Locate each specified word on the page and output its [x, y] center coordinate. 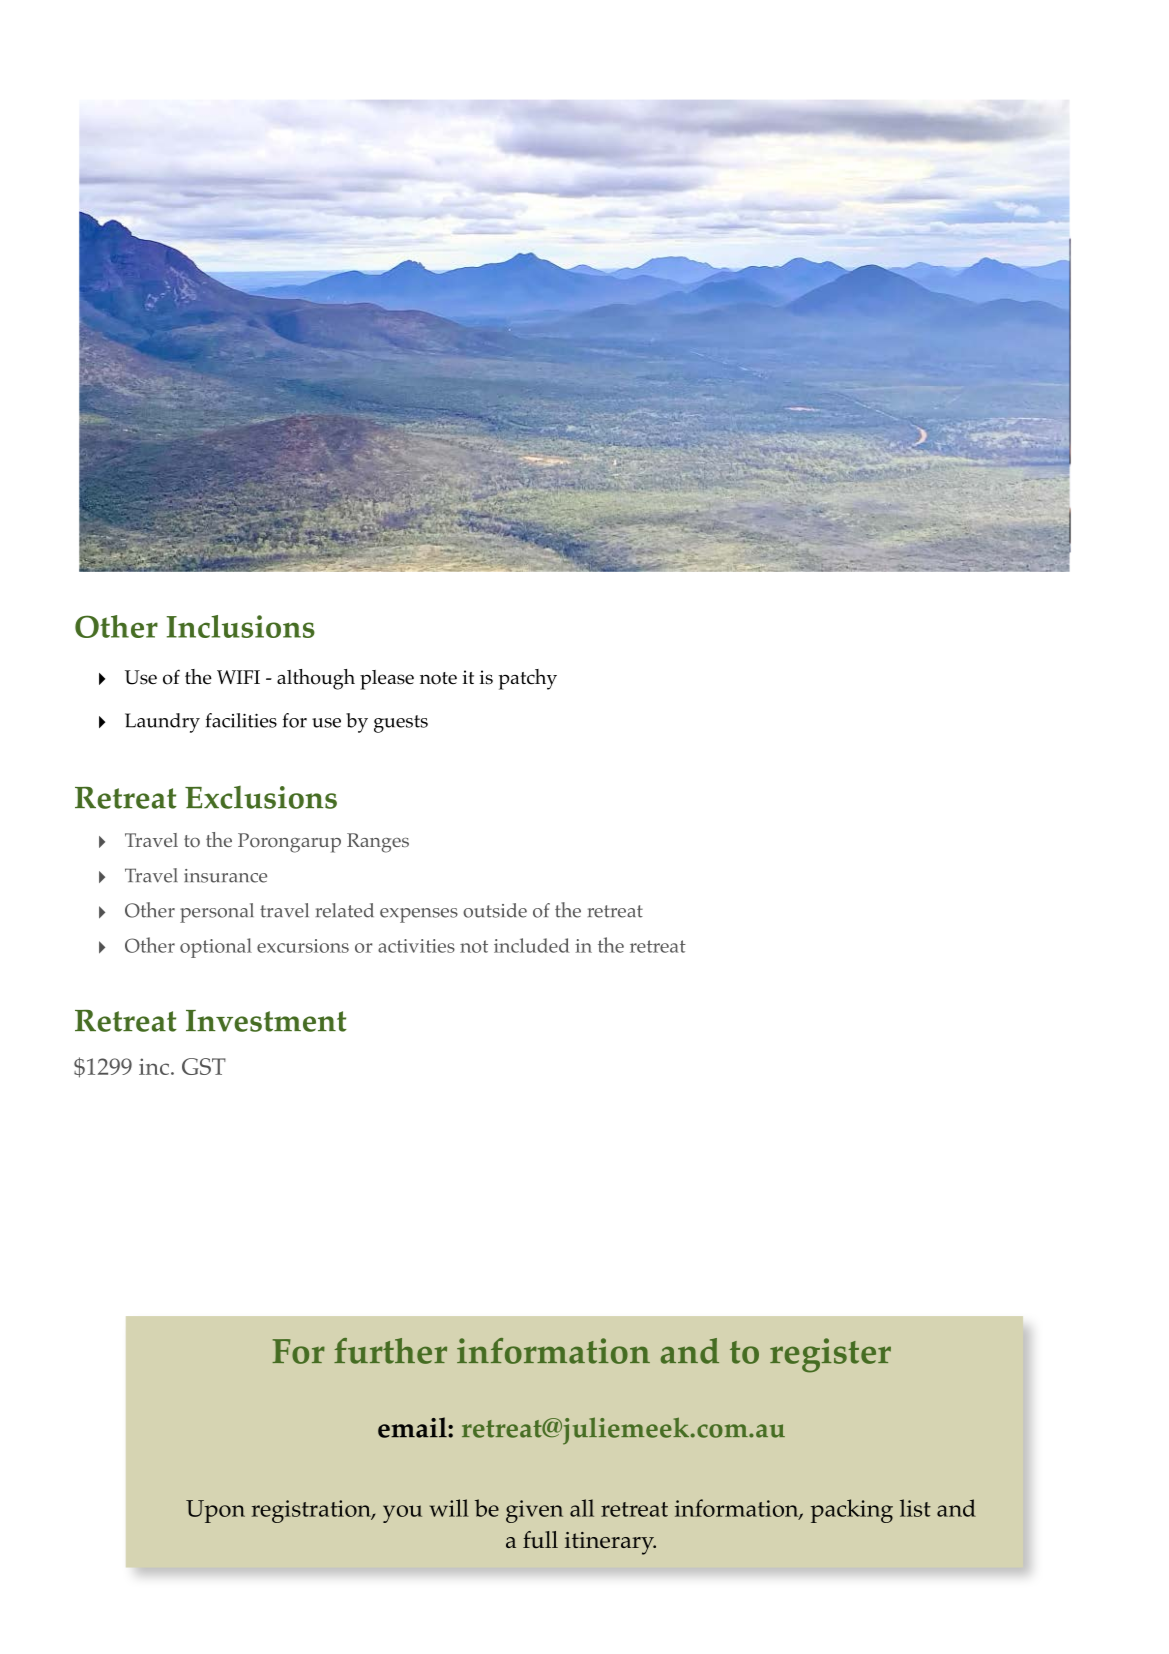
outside [495, 910]
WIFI [238, 677]
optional [216, 948]
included [532, 945]
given [534, 1511]
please [387, 680]
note [438, 678]
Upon [215, 1511]
